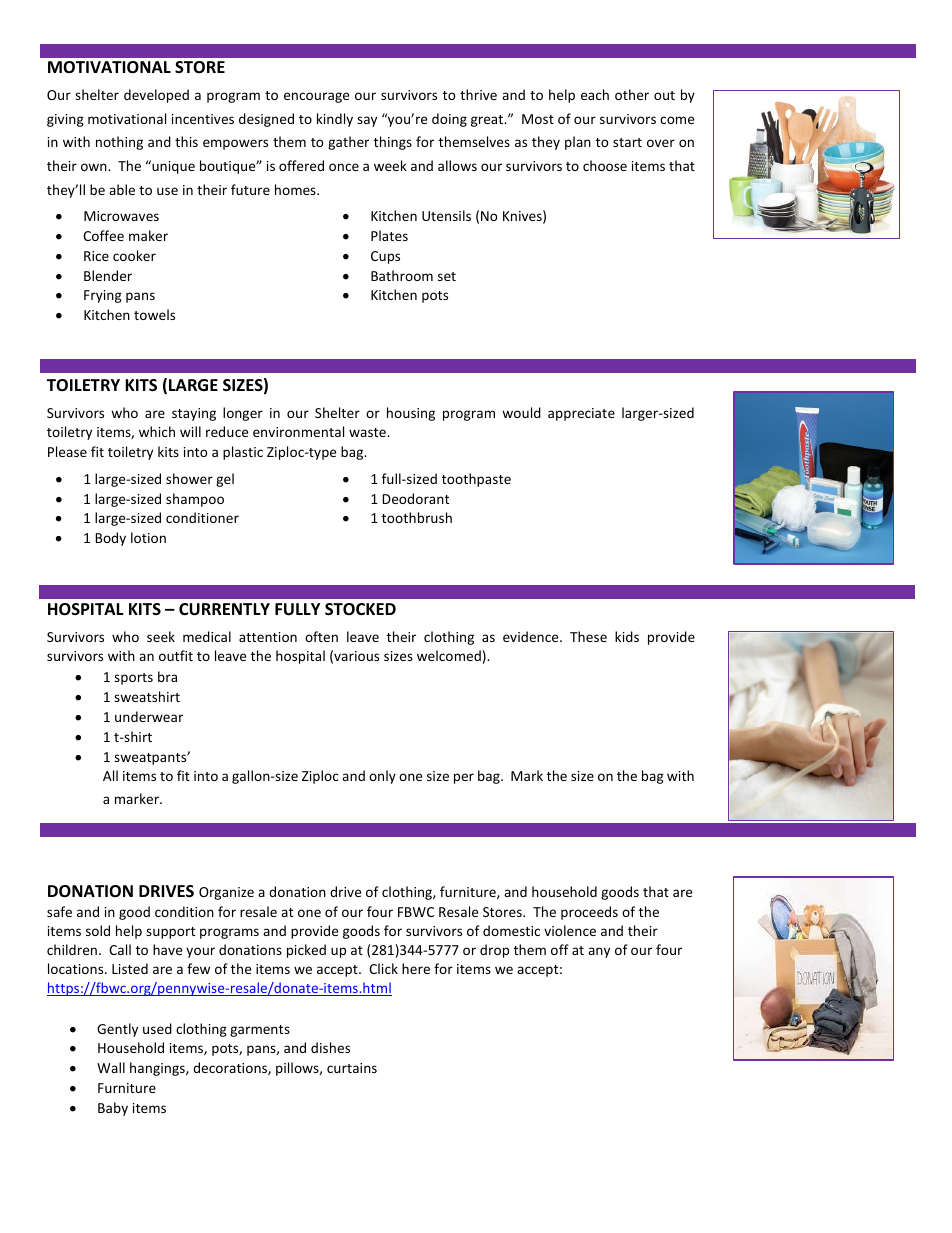 Image resolution: width=952 pixels, height=1233 pixels. What do you see at coordinates (464, 778) in the screenshot?
I see `per` at bounding box center [464, 778].
